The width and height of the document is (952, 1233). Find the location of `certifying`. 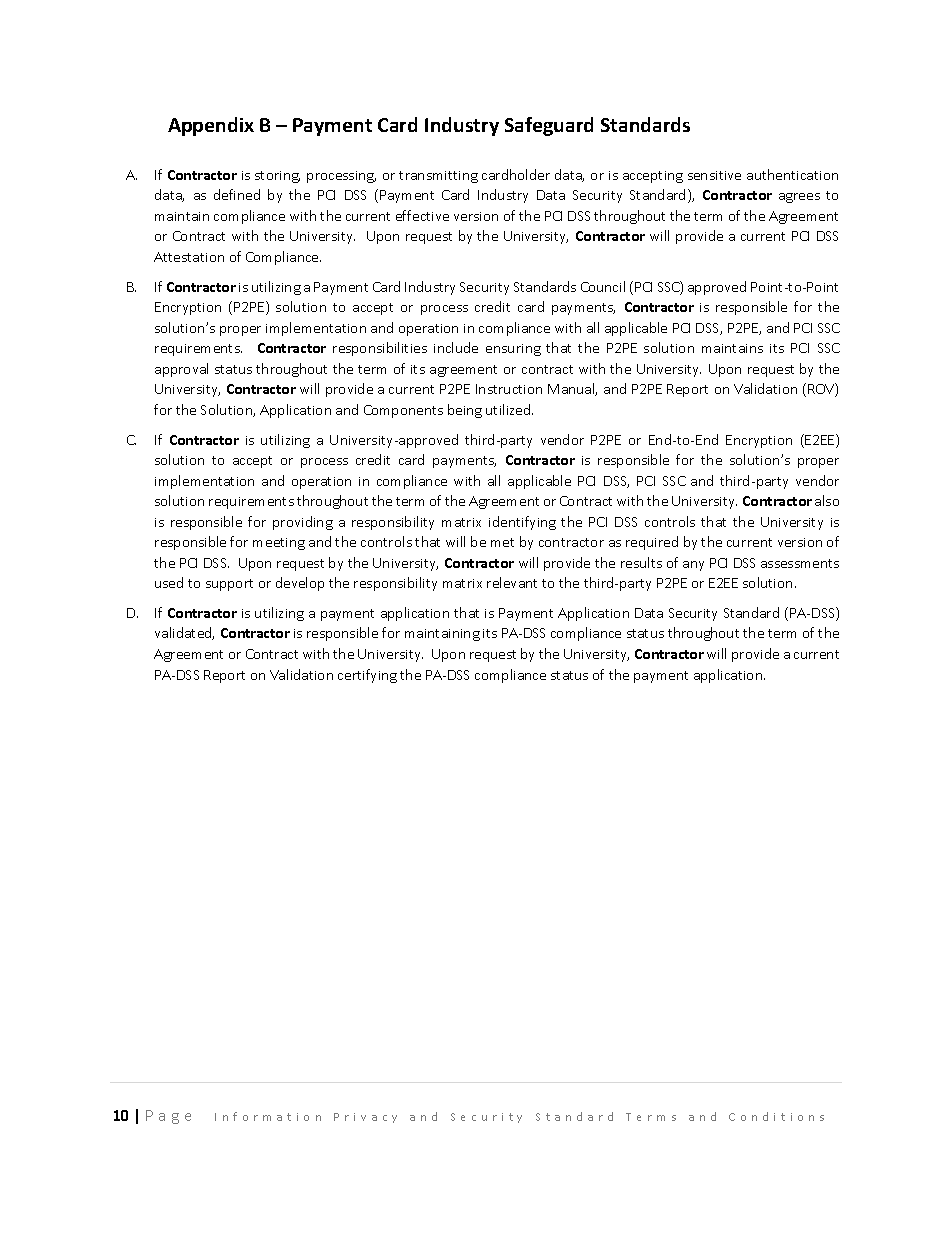

certifying is located at coordinates (367, 676).
